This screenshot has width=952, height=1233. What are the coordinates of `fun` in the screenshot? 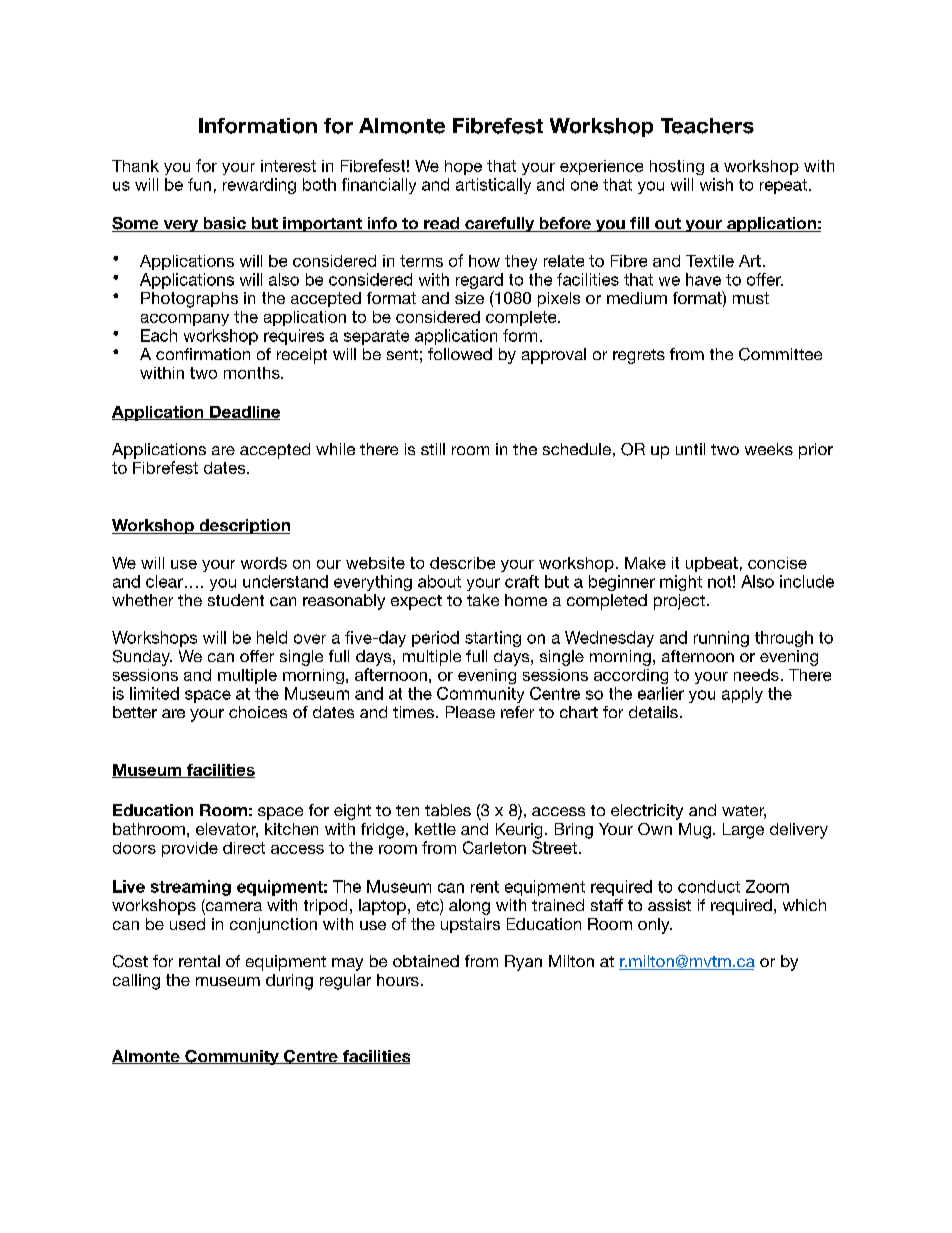 It's located at (199, 184).
